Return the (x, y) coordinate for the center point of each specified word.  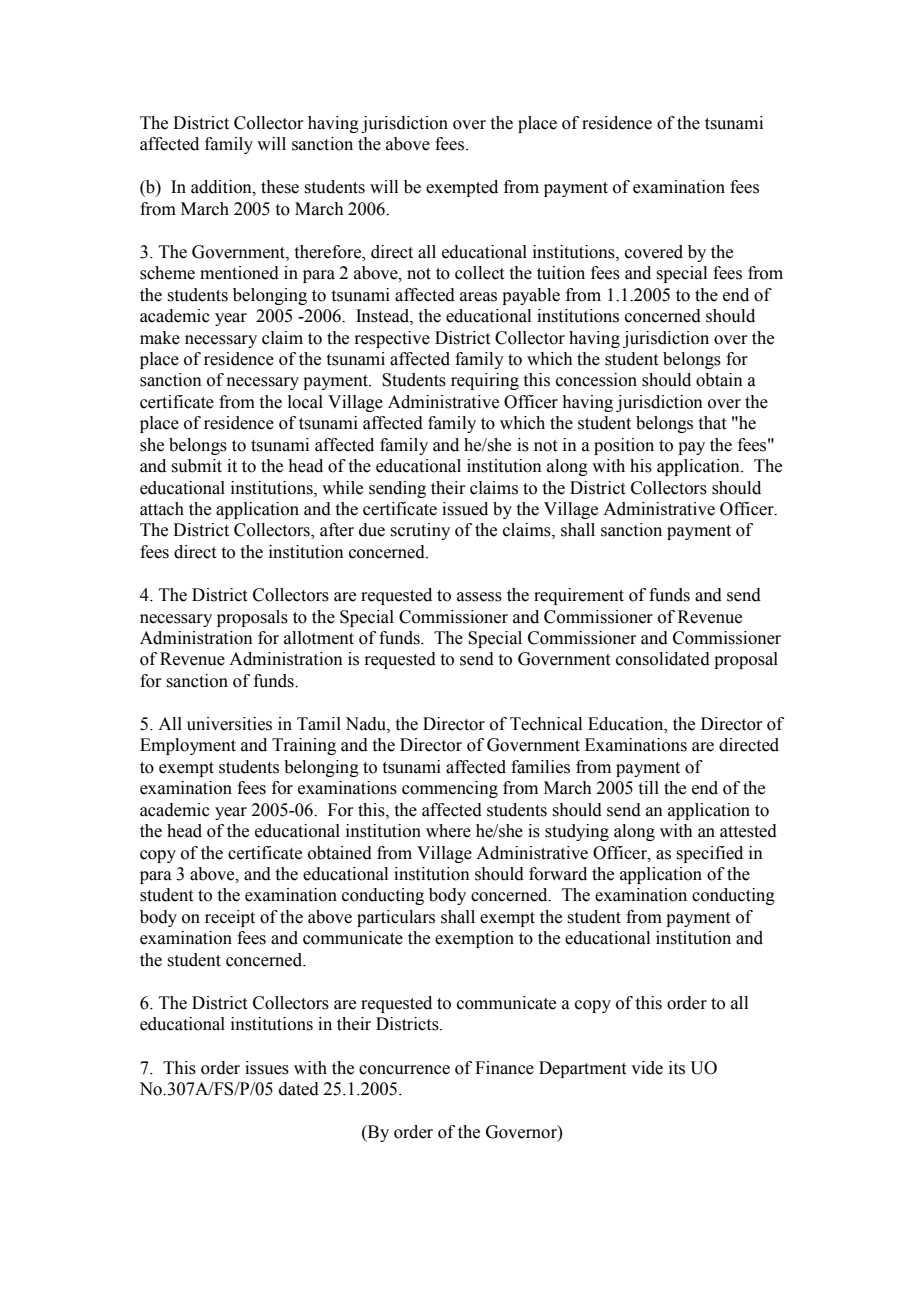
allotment (319, 638)
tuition (561, 273)
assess (479, 597)
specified (709, 854)
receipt (230, 918)
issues (267, 1068)
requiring (485, 381)
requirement (579, 596)
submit (196, 466)
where (448, 831)
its (677, 1068)
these (280, 187)
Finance (504, 1068)
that (712, 423)
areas (478, 297)
